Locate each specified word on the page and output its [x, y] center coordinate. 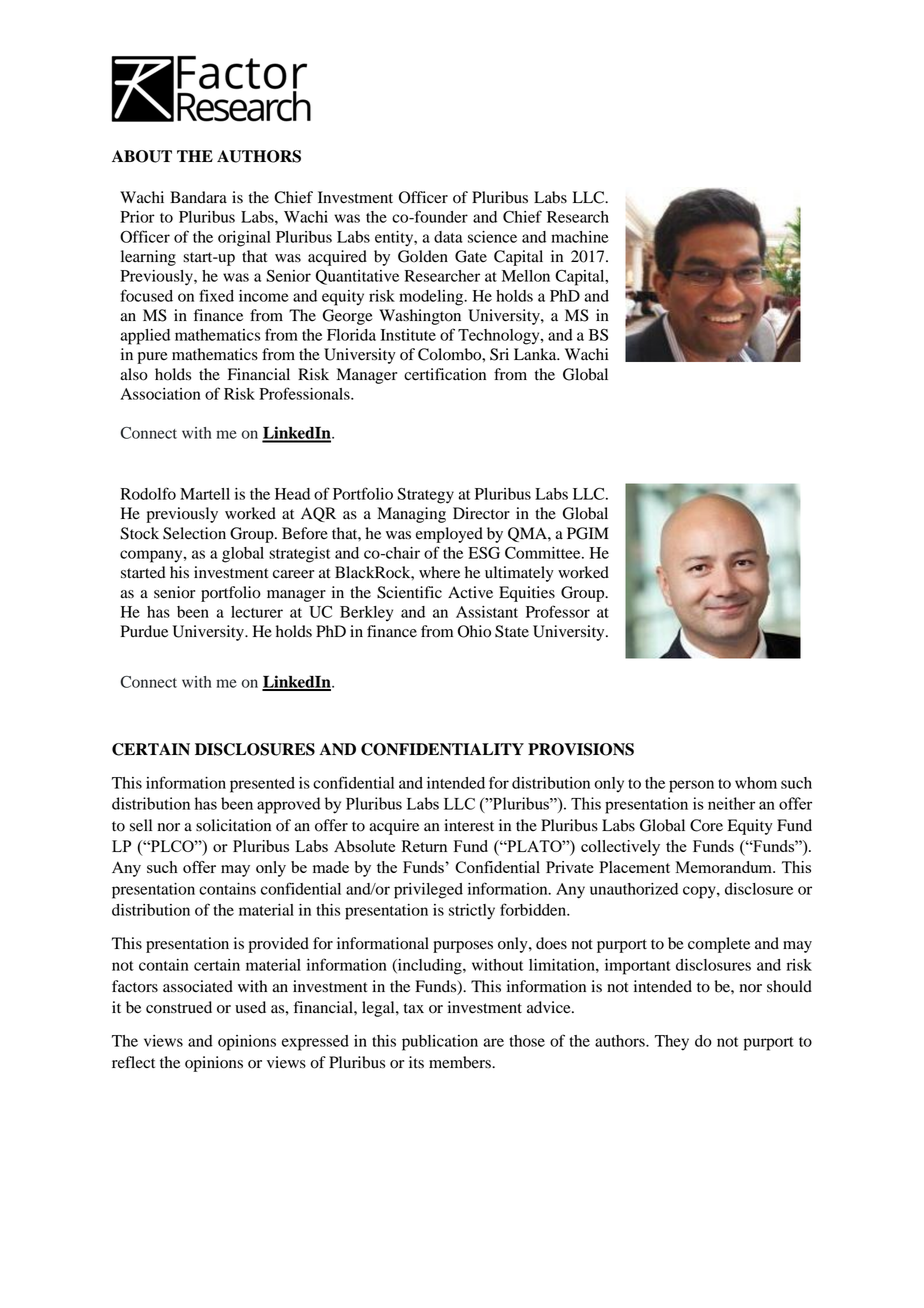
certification [445, 374]
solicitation [233, 825]
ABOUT [142, 156]
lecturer [257, 612]
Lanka [536, 354]
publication [440, 1043]
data [448, 237]
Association [160, 394]
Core [706, 825]
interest [469, 825]
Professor [558, 611]
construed [179, 1007]
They [672, 1043]
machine [580, 237]
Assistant [487, 612]
